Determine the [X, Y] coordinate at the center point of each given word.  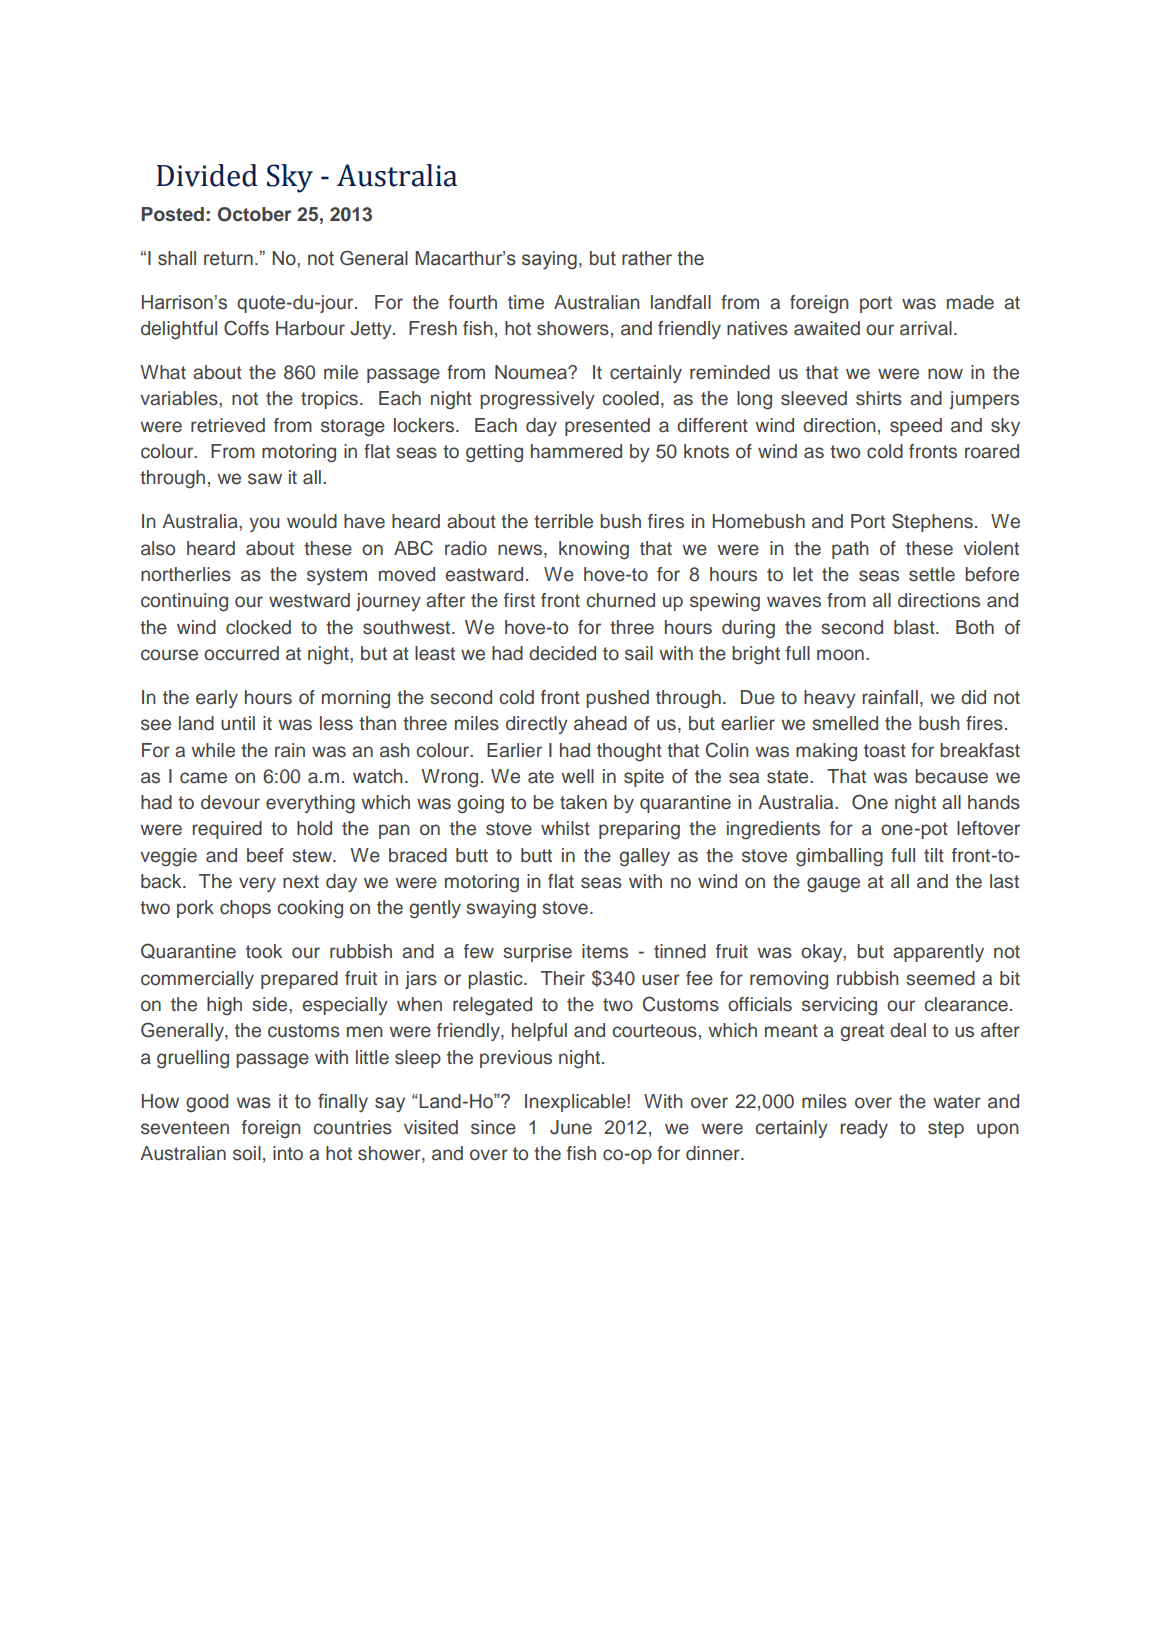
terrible [563, 521]
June [571, 1127]
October [254, 214]
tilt [934, 855]
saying [549, 260]
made [970, 302]
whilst [565, 828]
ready [864, 1129]
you [264, 524]
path [850, 550]
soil [247, 1153]
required [227, 830]
